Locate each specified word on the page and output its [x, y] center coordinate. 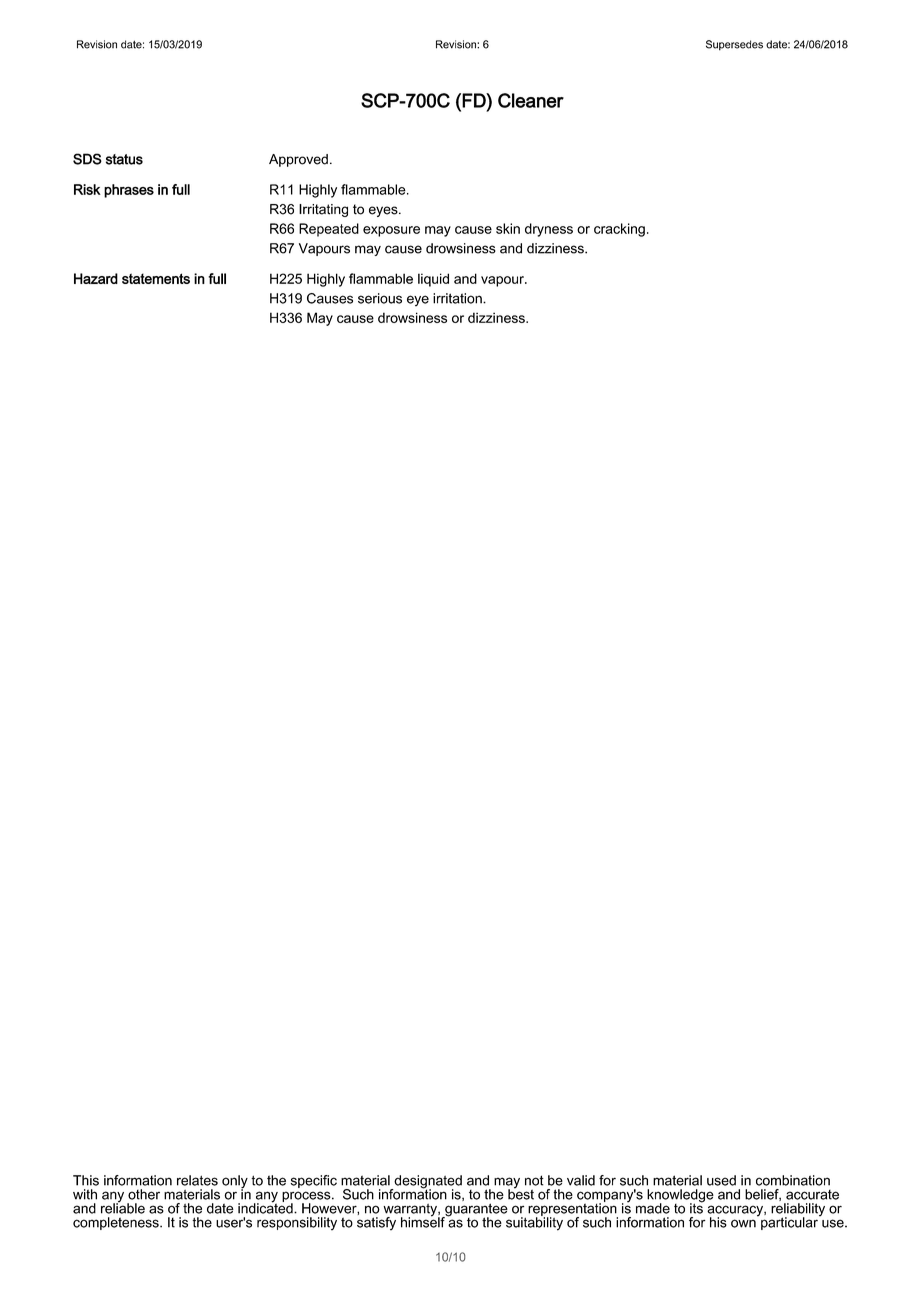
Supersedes [734, 45]
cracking [619, 230]
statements [156, 278]
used [721, 1180]
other [144, 1194]
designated [427, 1183]
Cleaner [531, 100]
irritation [458, 298]
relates [197, 1180]
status [124, 159]
